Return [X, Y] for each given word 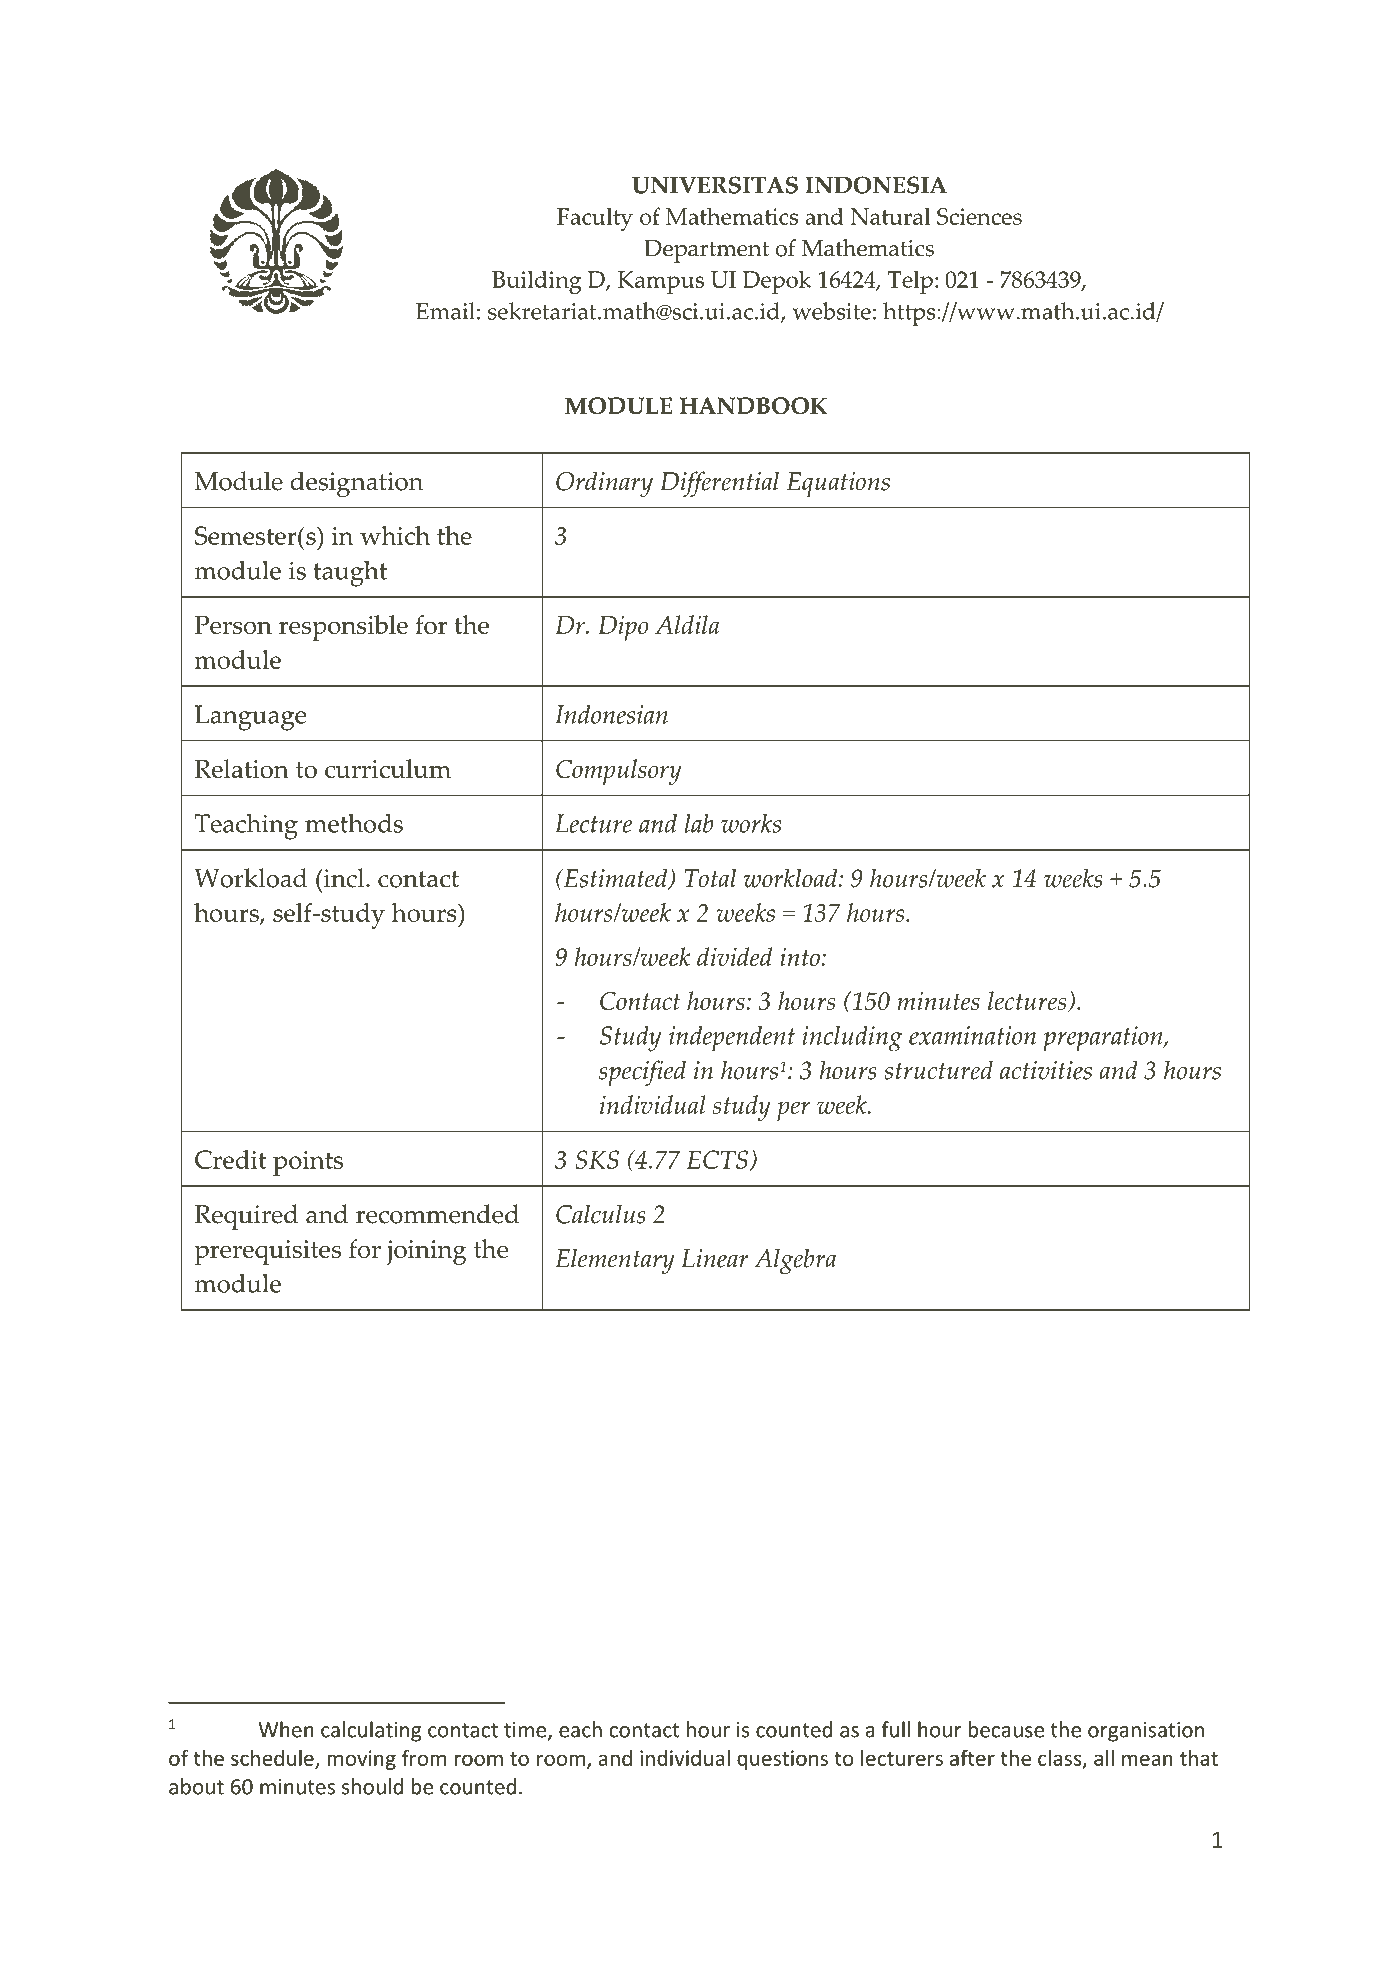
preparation [1104, 1038]
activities [1046, 1070]
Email [445, 311]
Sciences [979, 216]
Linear [715, 1258]
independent [732, 1038]
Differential [720, 484]
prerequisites [268, 1252]
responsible [343, 628]
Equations [838, 484]
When [286, 1729]
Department [706, 251]
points [308, 1163]
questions [782, 1760]
